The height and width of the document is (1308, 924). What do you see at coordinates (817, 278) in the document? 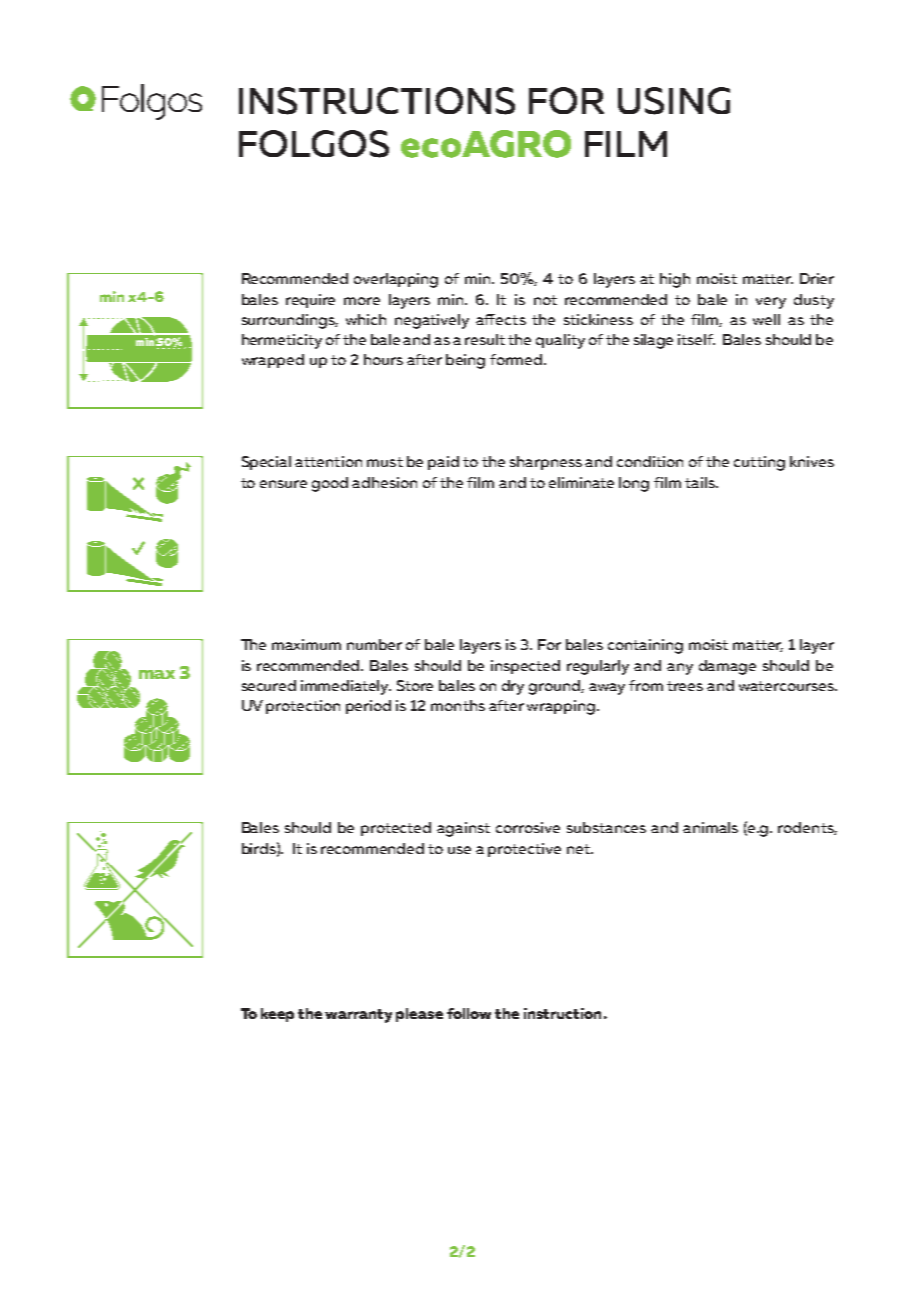
I see `Drier` at bounding box center [817, 278].
